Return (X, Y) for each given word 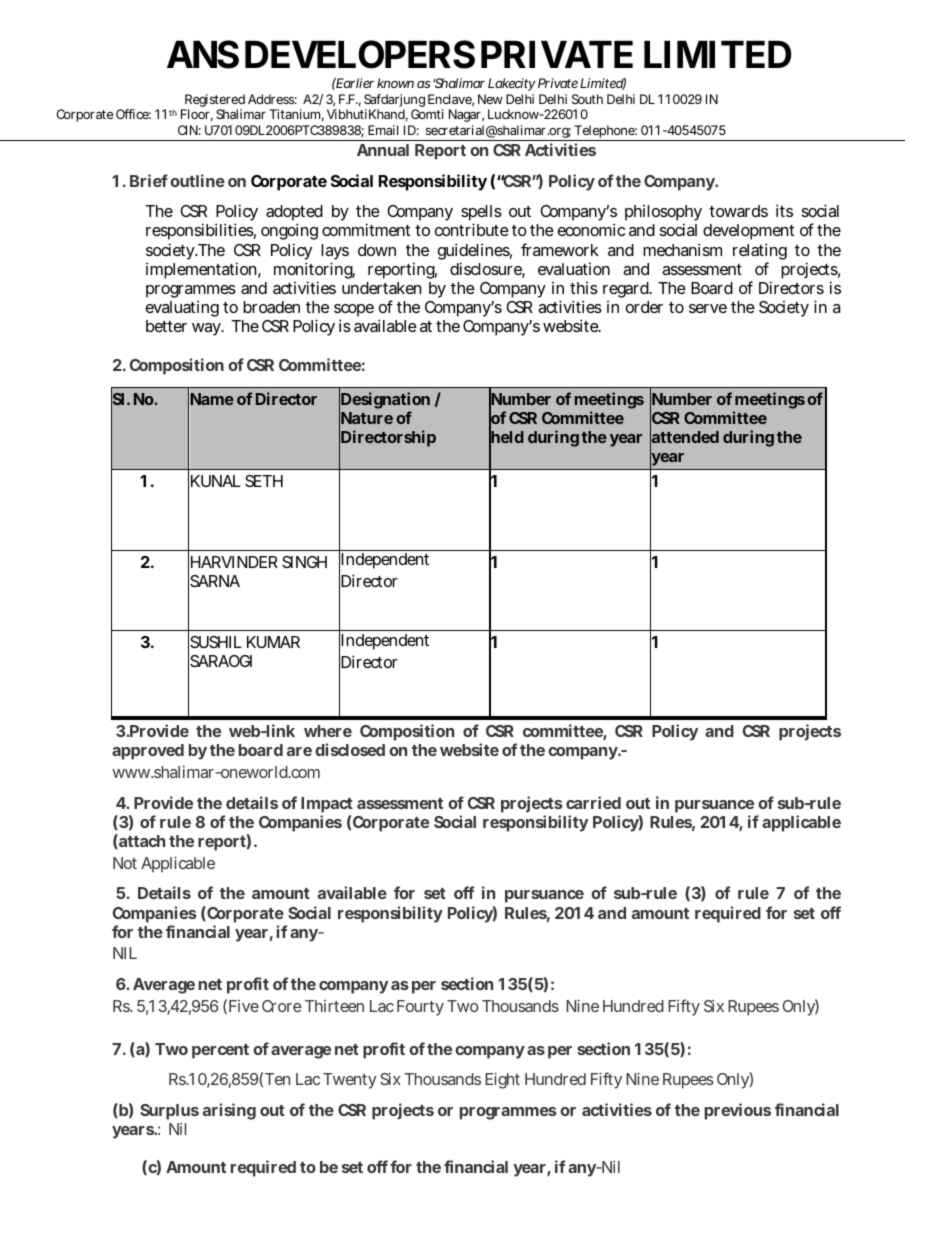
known (395, 83)
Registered (214, 102)
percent (220, 1051)
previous (738, 1111)
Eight (502, 1080)
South (587, 99)
